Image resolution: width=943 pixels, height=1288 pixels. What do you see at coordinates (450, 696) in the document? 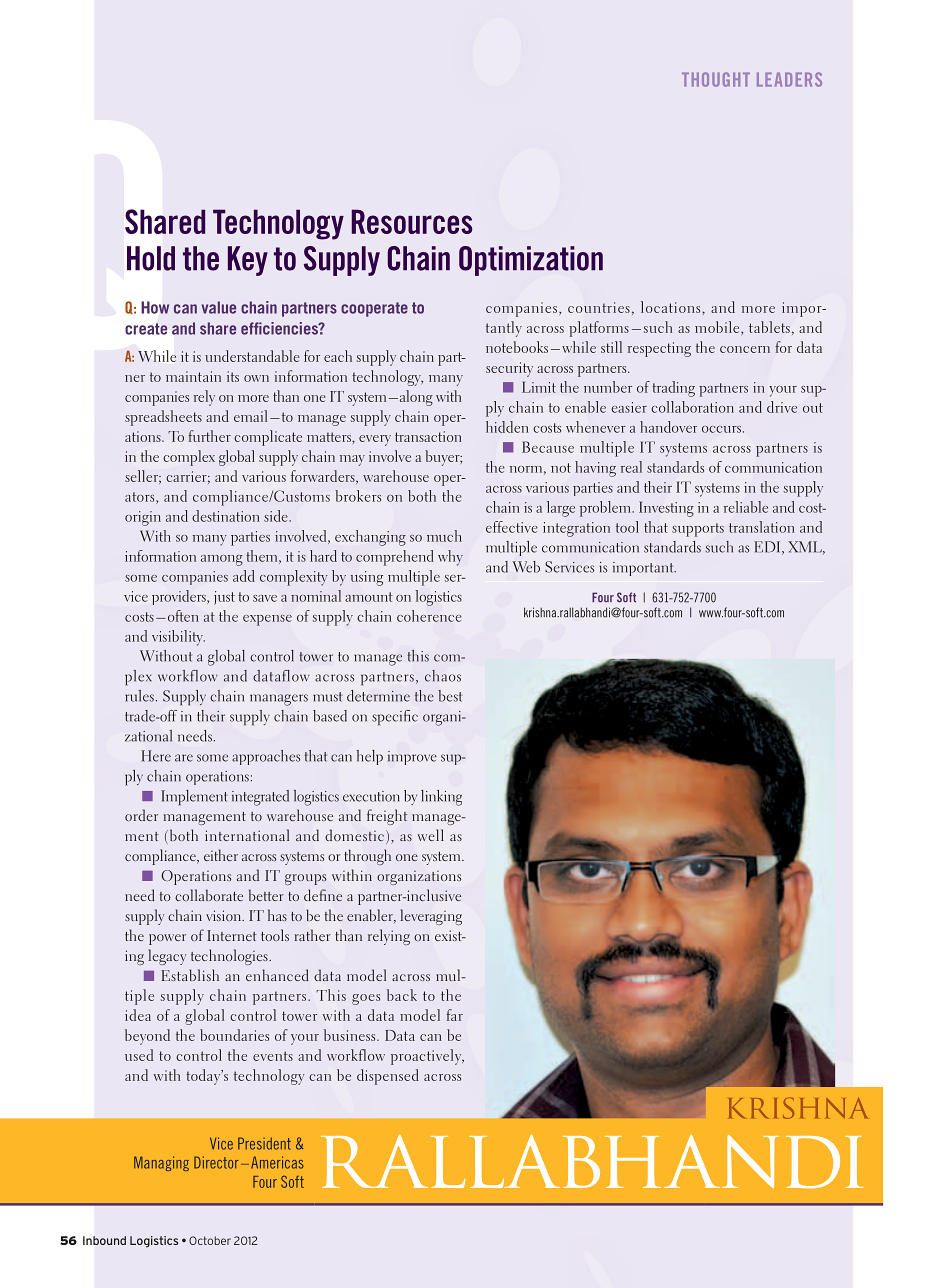
I see `best` at bounding box center [450, 696].
